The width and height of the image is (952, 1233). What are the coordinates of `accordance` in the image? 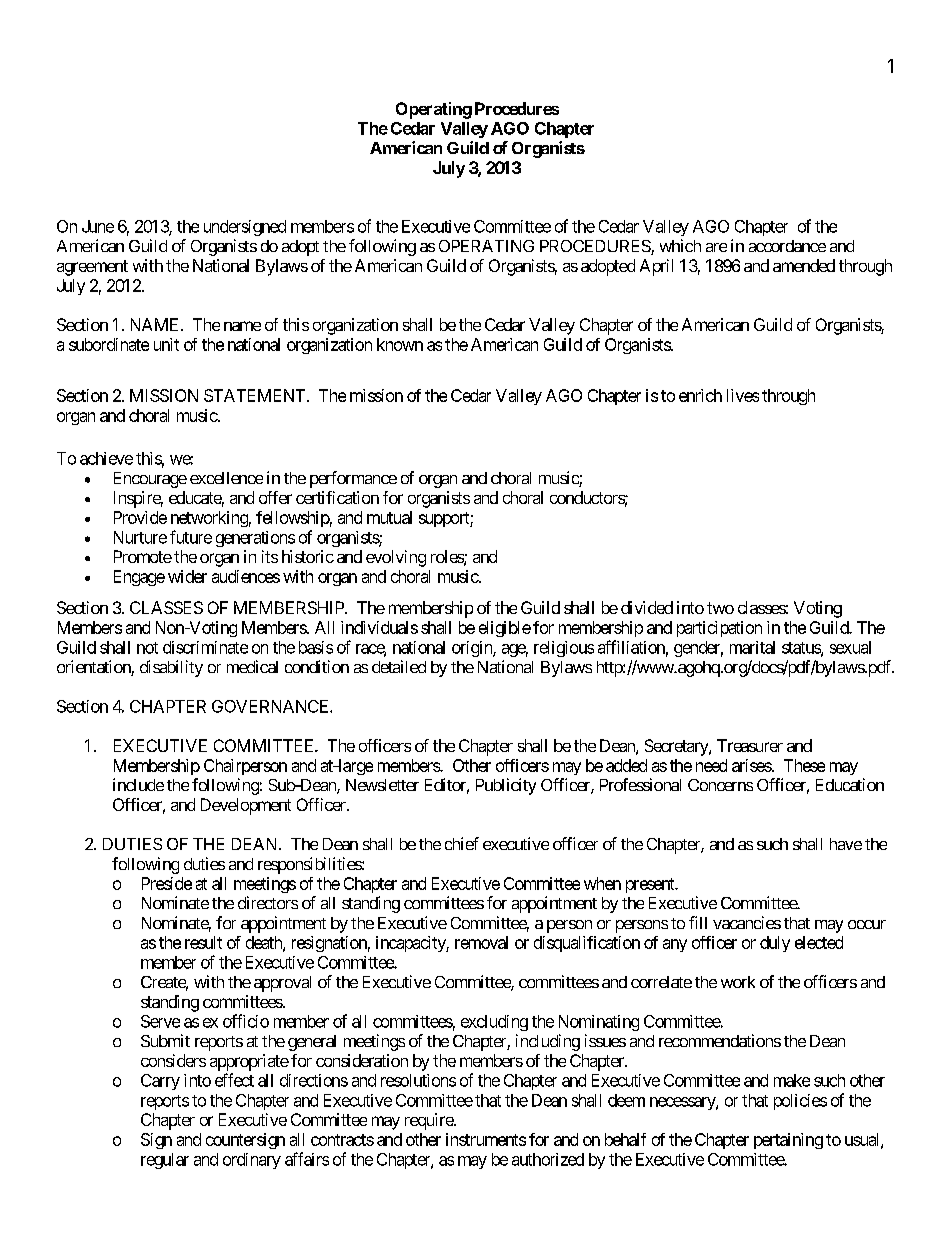 It's located at (787, 246).
